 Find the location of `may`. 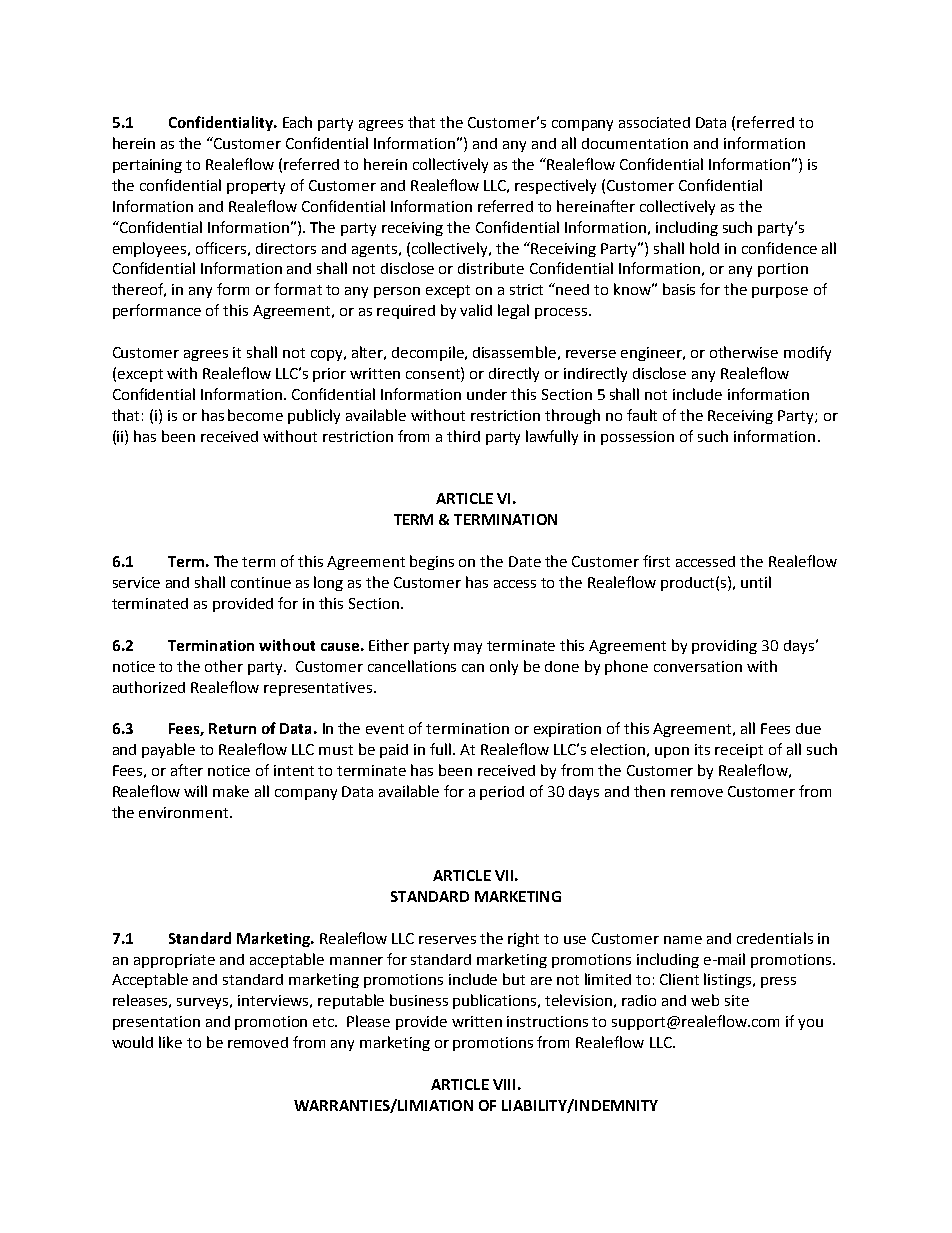

may is located at coordinates (468, 648).
